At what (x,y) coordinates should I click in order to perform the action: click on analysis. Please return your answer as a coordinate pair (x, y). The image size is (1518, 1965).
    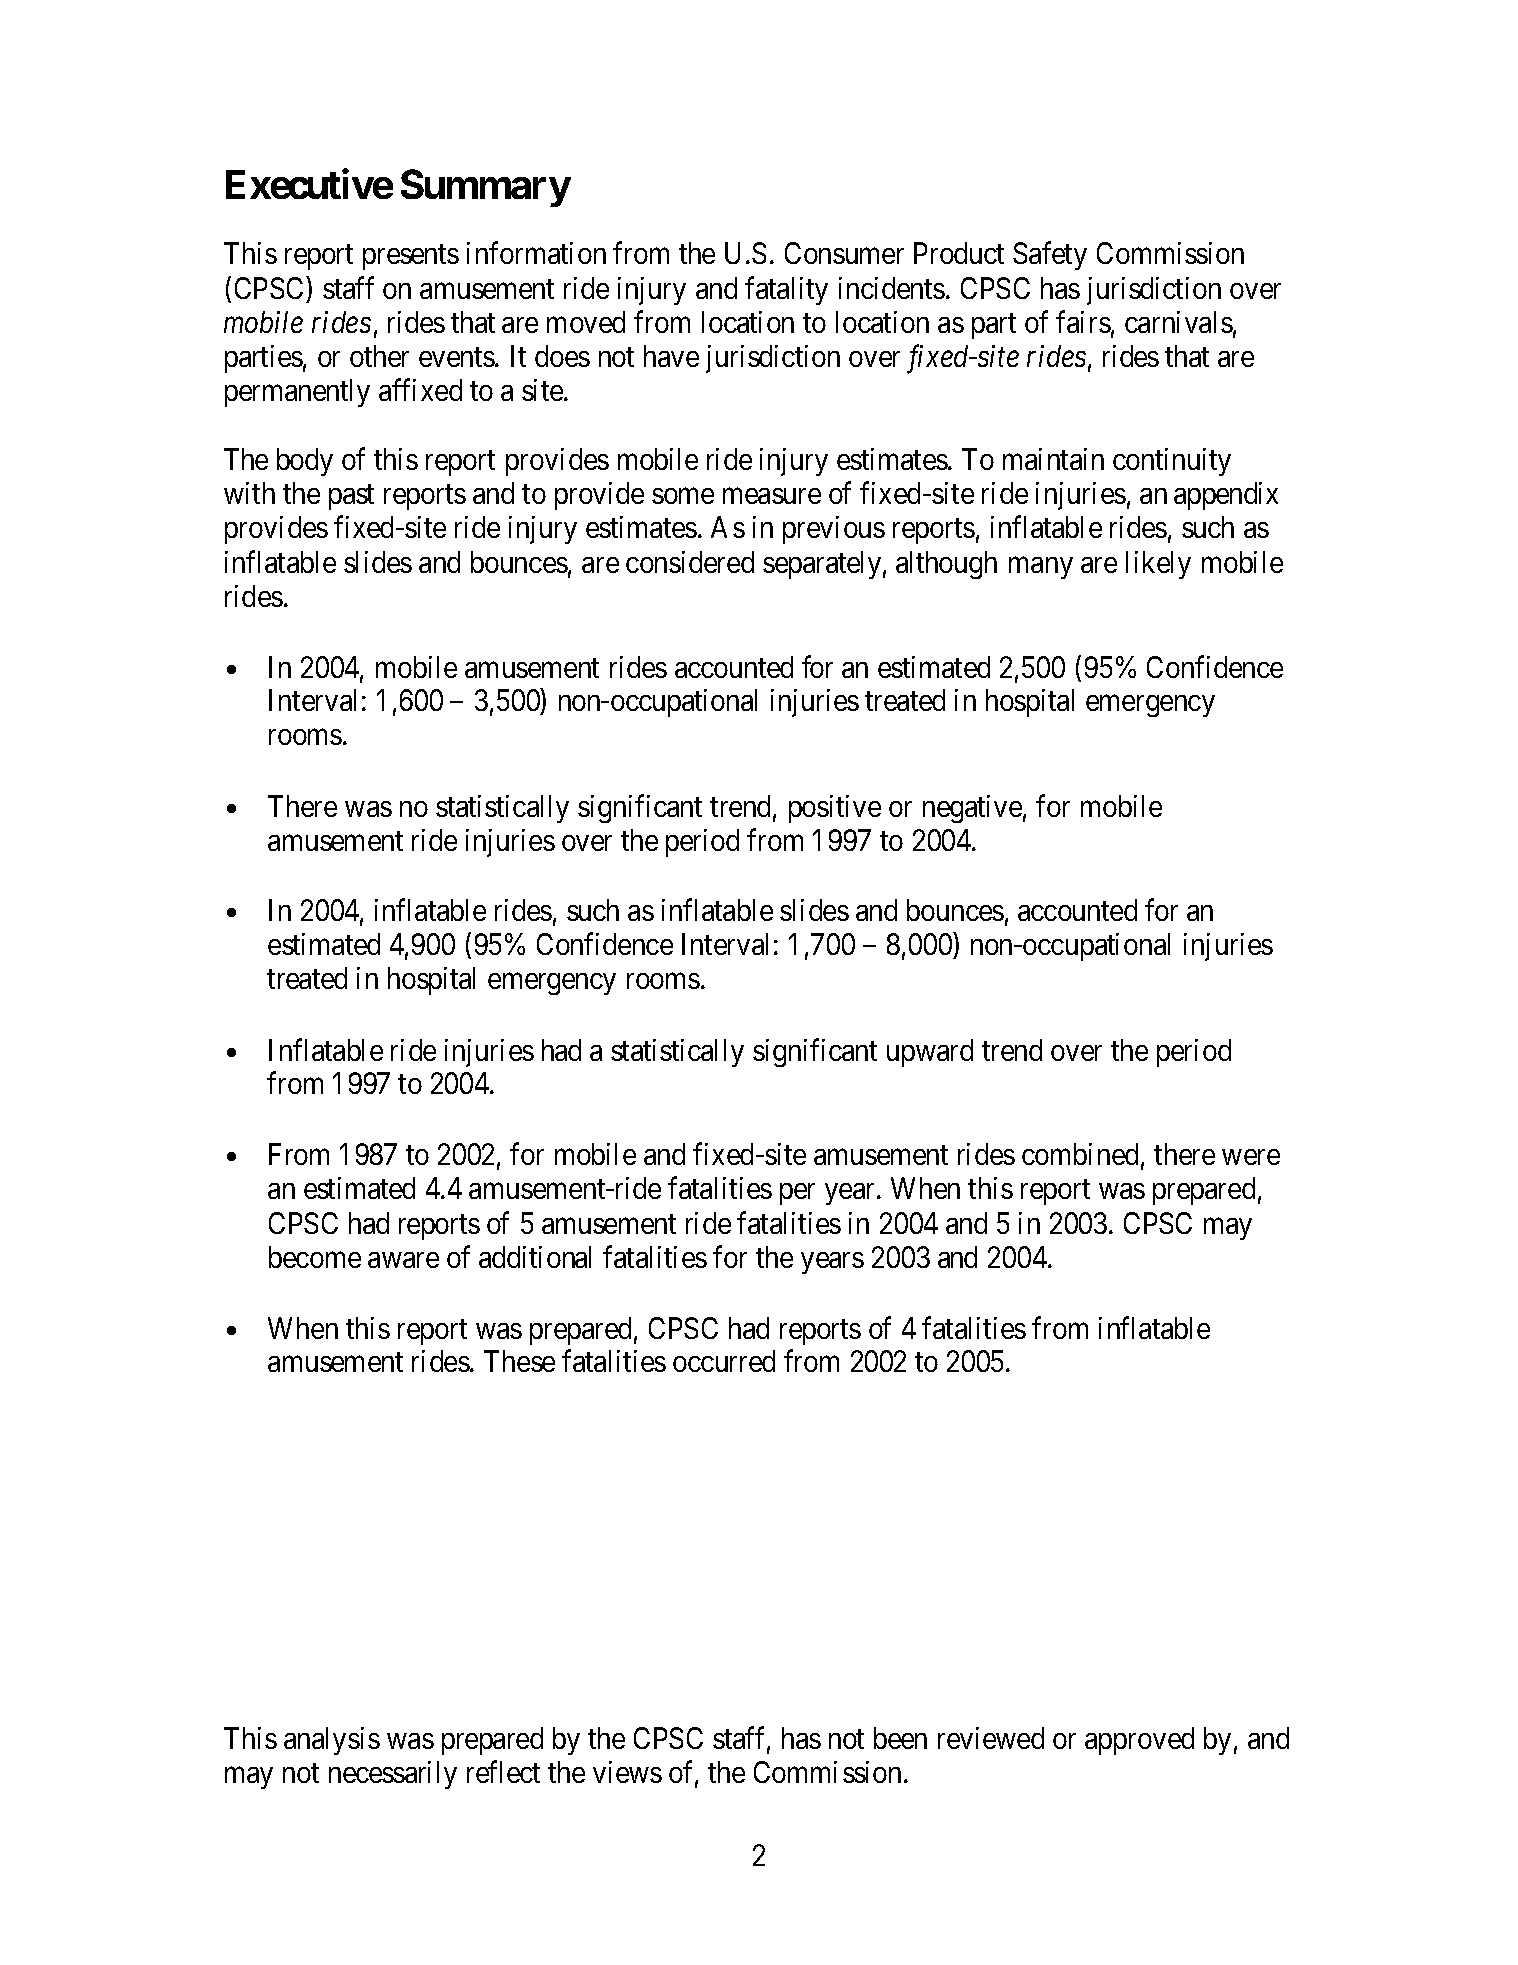
    Looking at the image, I should click on (332, 1741).
